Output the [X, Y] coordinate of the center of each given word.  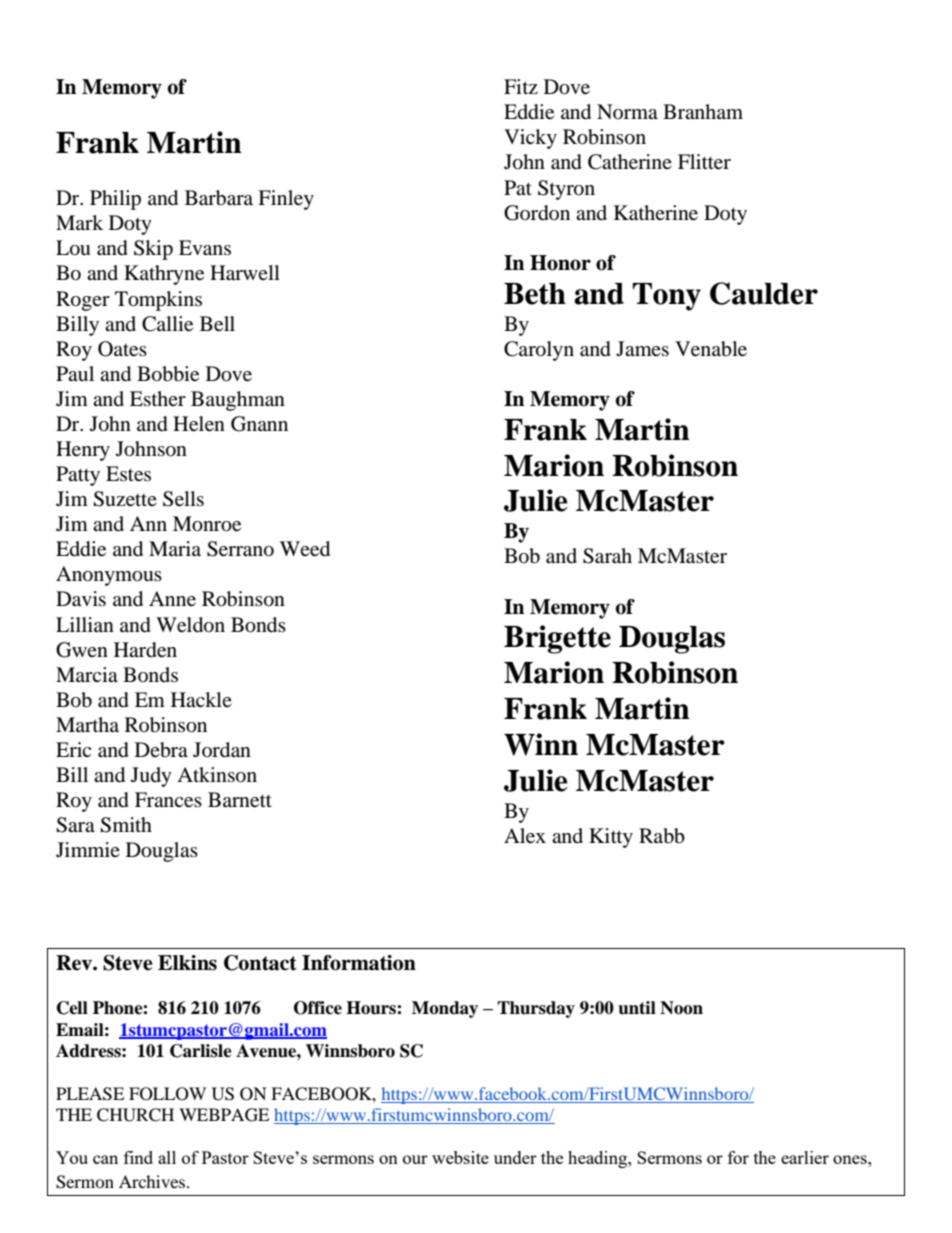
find [138, 1157]
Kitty [611, 838]
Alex [525, 836]
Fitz [521, 86]
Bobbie [168, 374]
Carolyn [539, 351]
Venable [711, 349]
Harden [145, 650]
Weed [305, 549]
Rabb [662, 836]
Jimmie [88, 849]
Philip [115, 200]
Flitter [704, 162]
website [460, 1157]
